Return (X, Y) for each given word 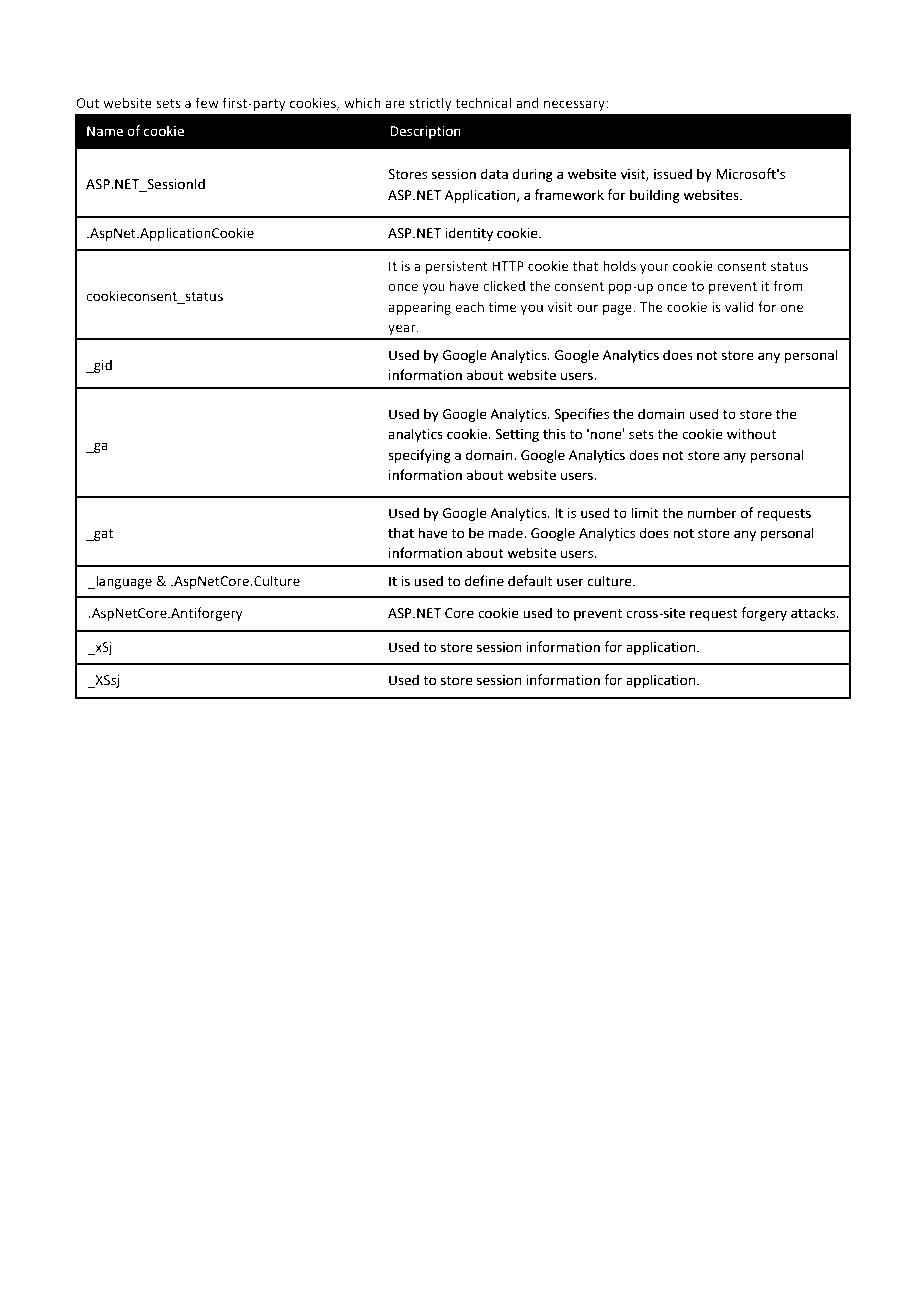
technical (483, 102)
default (530, 581)
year (403, 329)
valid (739, 306)
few (207, 103)
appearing (419, 308)
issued (673, 174)
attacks (814, 613)
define (484, 581)
